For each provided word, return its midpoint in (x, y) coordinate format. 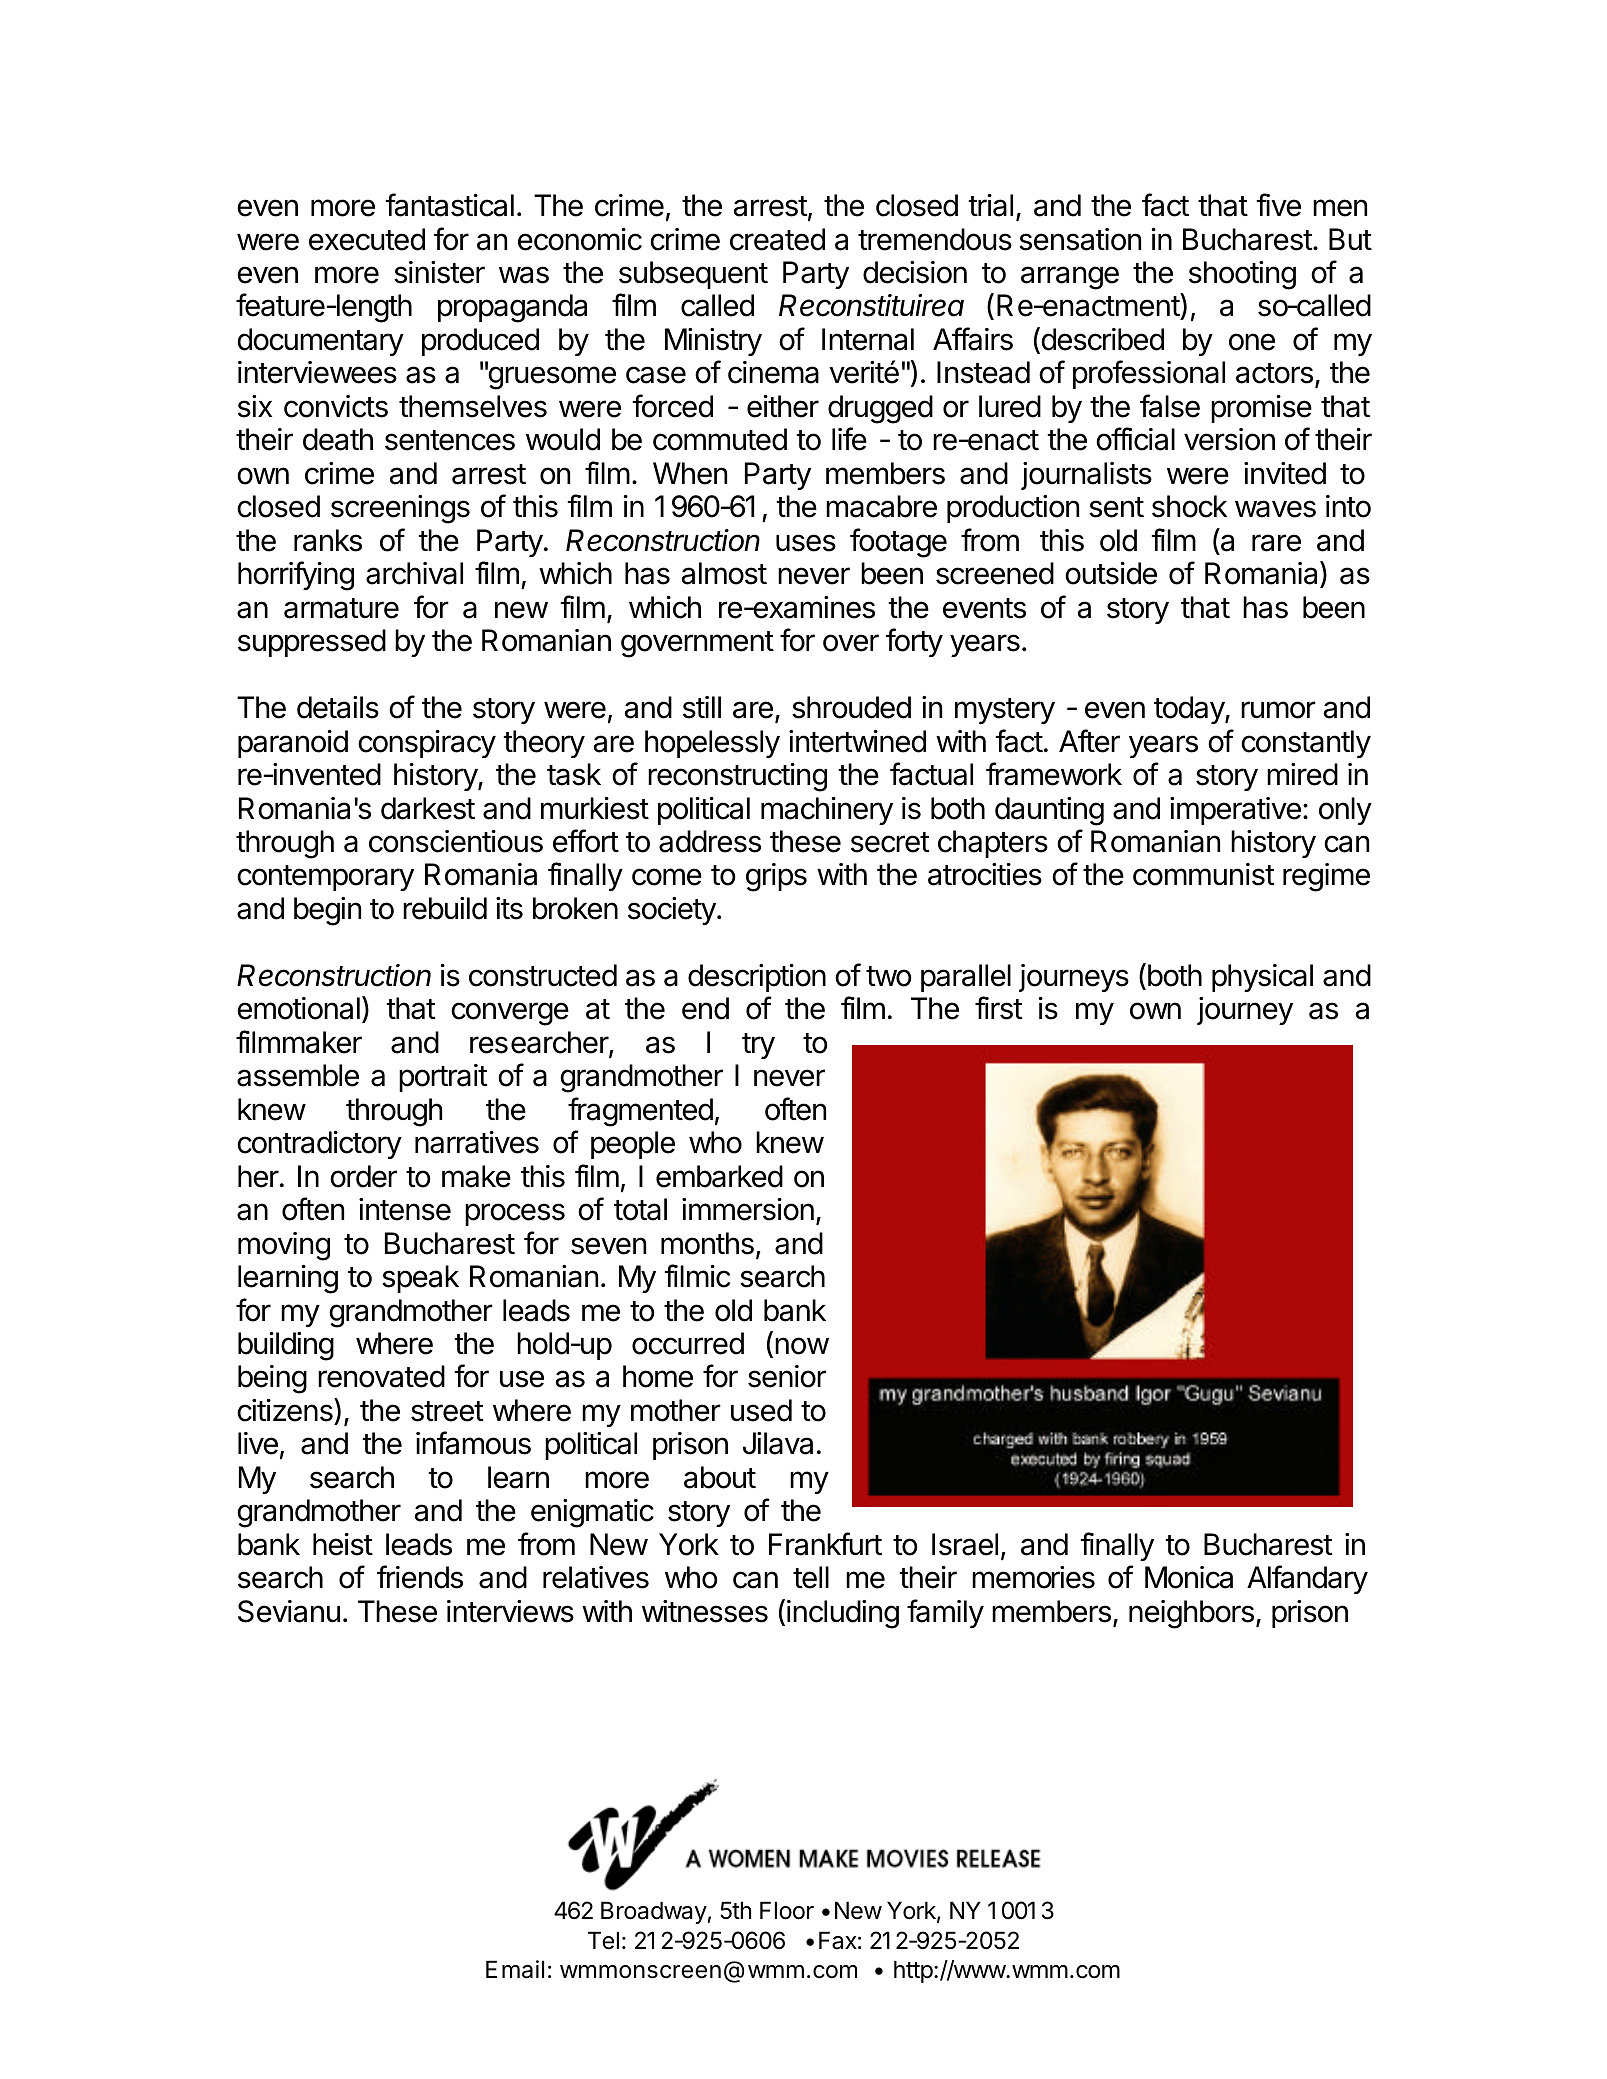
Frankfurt (825, 1544)
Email (515, 1969)
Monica (1189, 1577)
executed (367, 239)
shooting (1242, 275)
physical (1262, 978)
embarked (719, 1176)
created (777, 239)
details (338, 707)
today (1190, 710)
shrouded (851, 707)
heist (343, 1544)
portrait (443, 1078)
